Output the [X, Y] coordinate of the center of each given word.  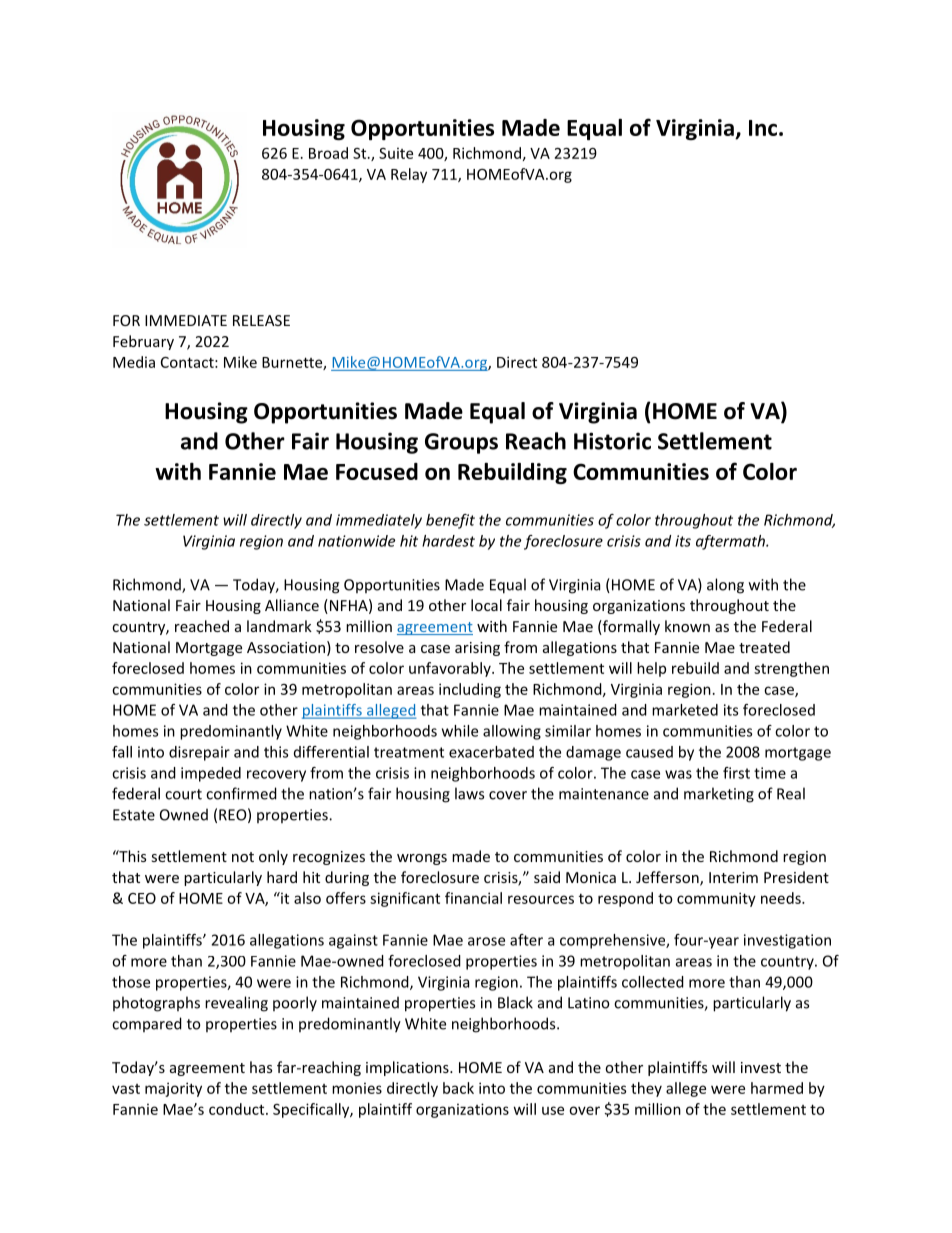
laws [469, 793]
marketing [719, 795]
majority [173, 1089]
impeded [211, 774]
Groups [461, 443]
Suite [396, 153]
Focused [377, 471]
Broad [328, 153]
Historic [612, 441]
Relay [409, 175]
